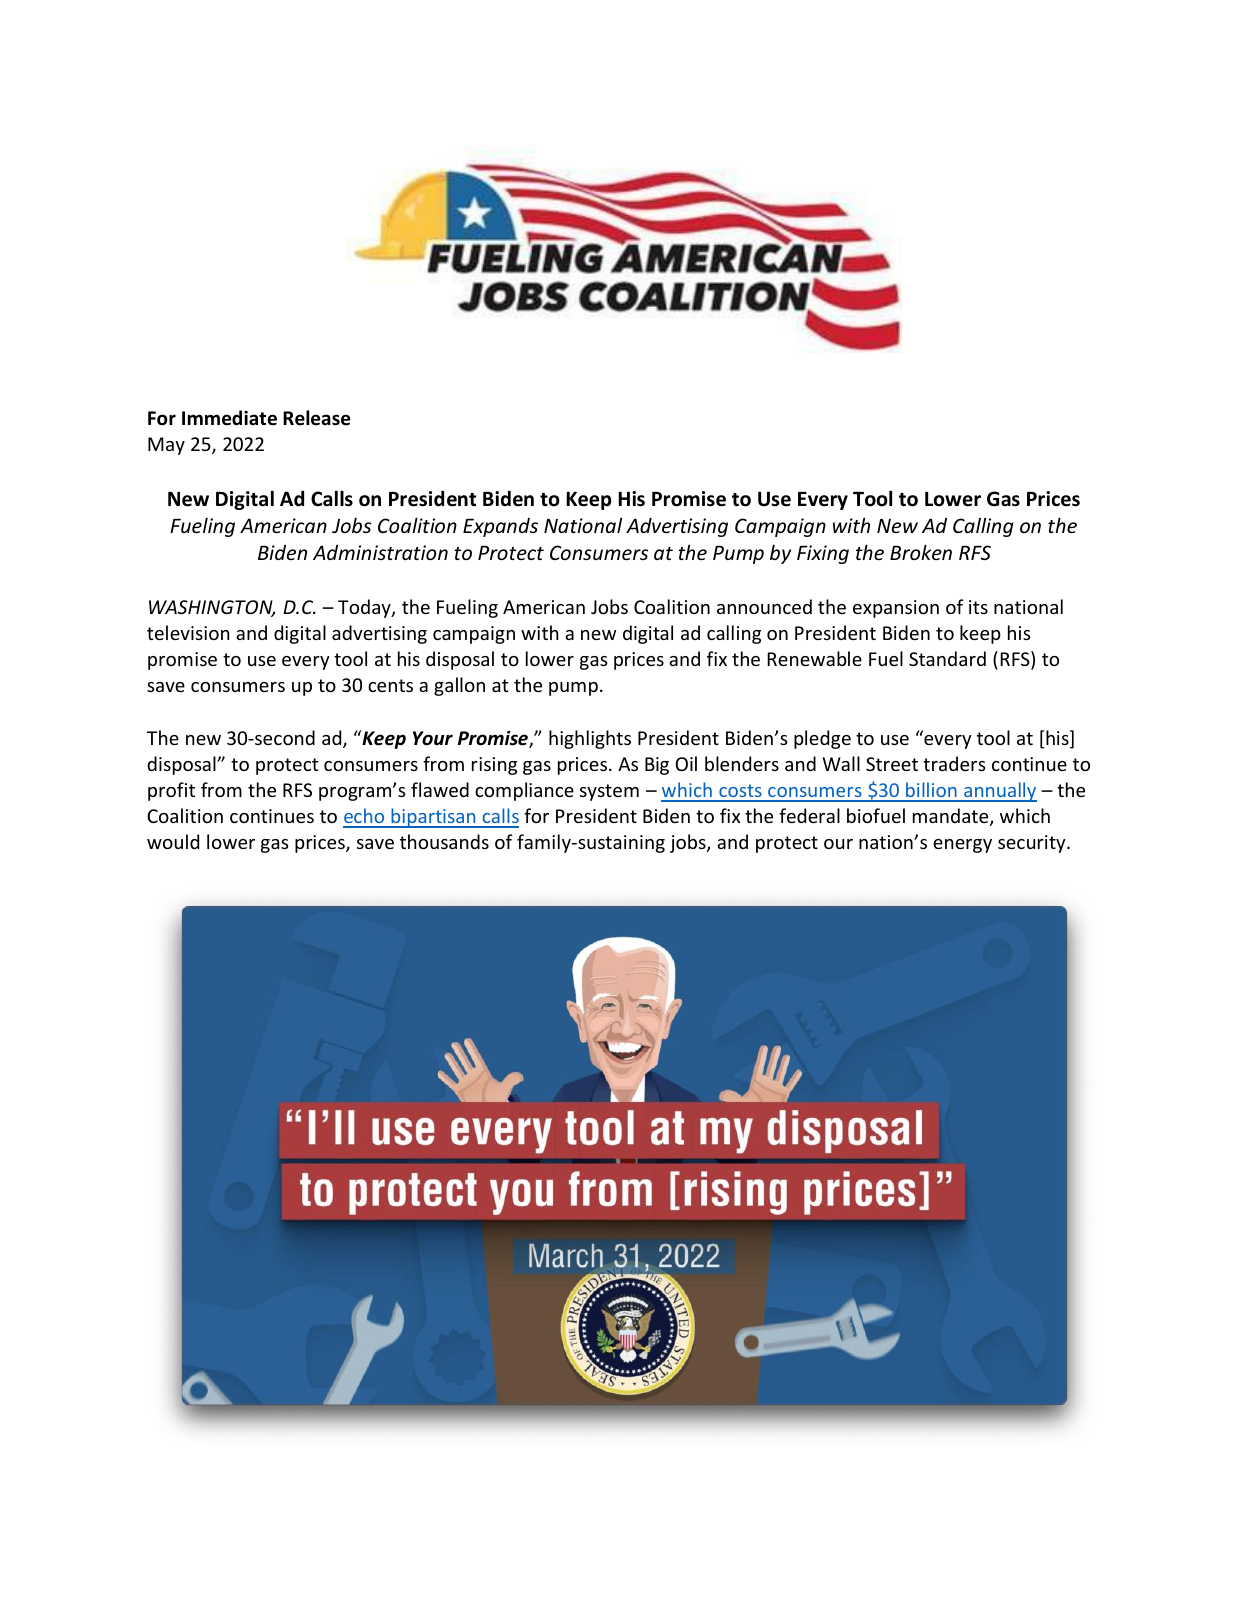 Image resolution: width=1248 pixels, height=1614 pixels. What do you see at coordinates (229, 418) in the image?
I see `Immediate` at bounding box center [229, 418].
